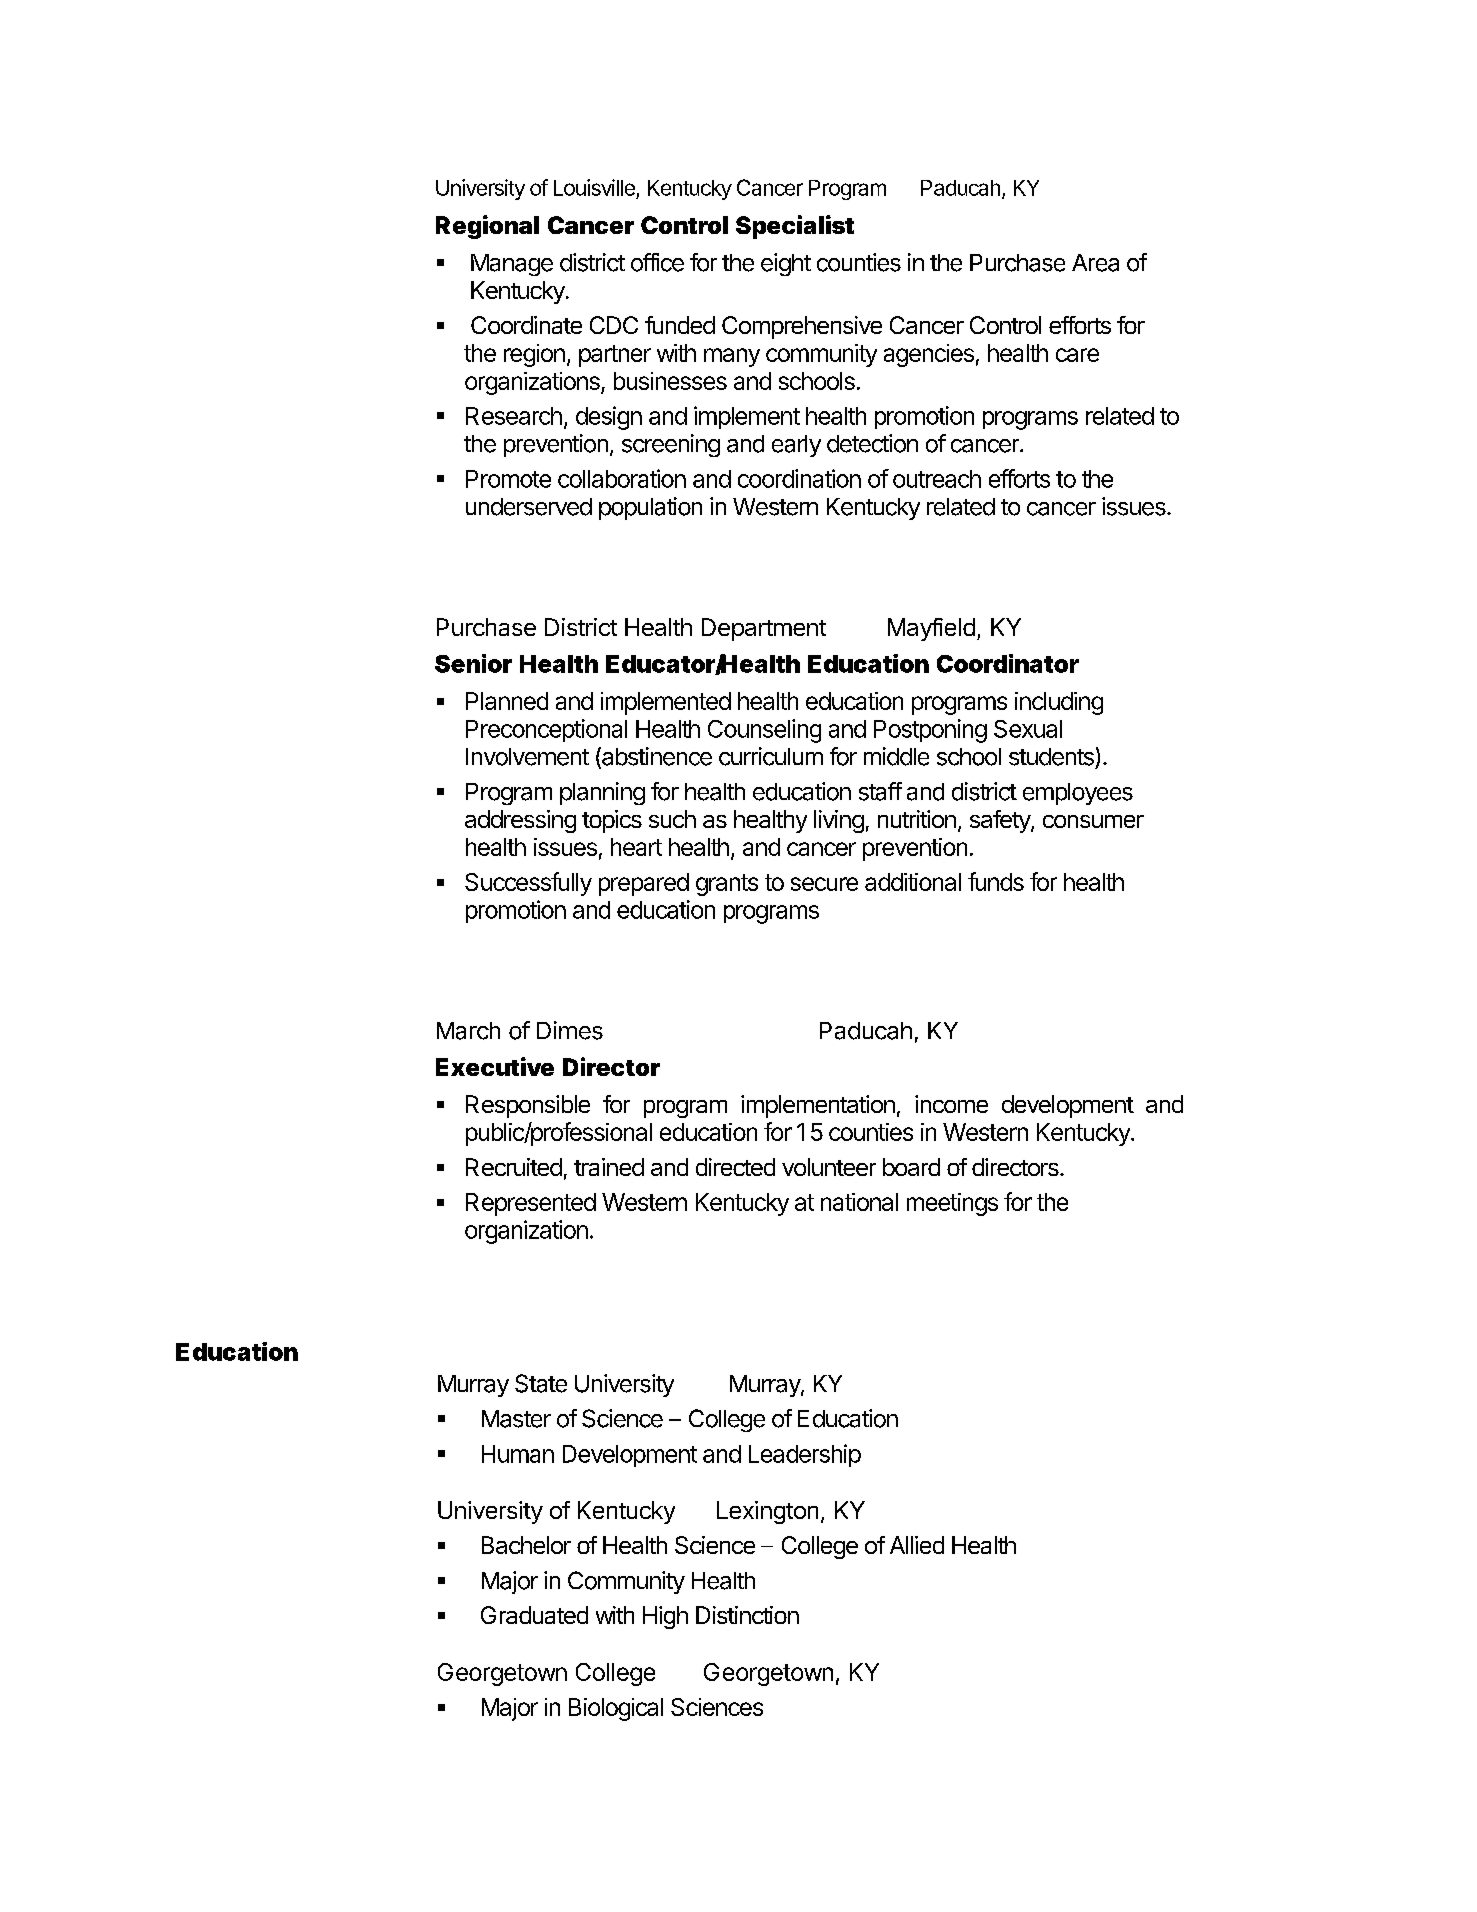  Describe the element at coordinates (507, 701) in the screenshot. I see `Planned` at that location.
